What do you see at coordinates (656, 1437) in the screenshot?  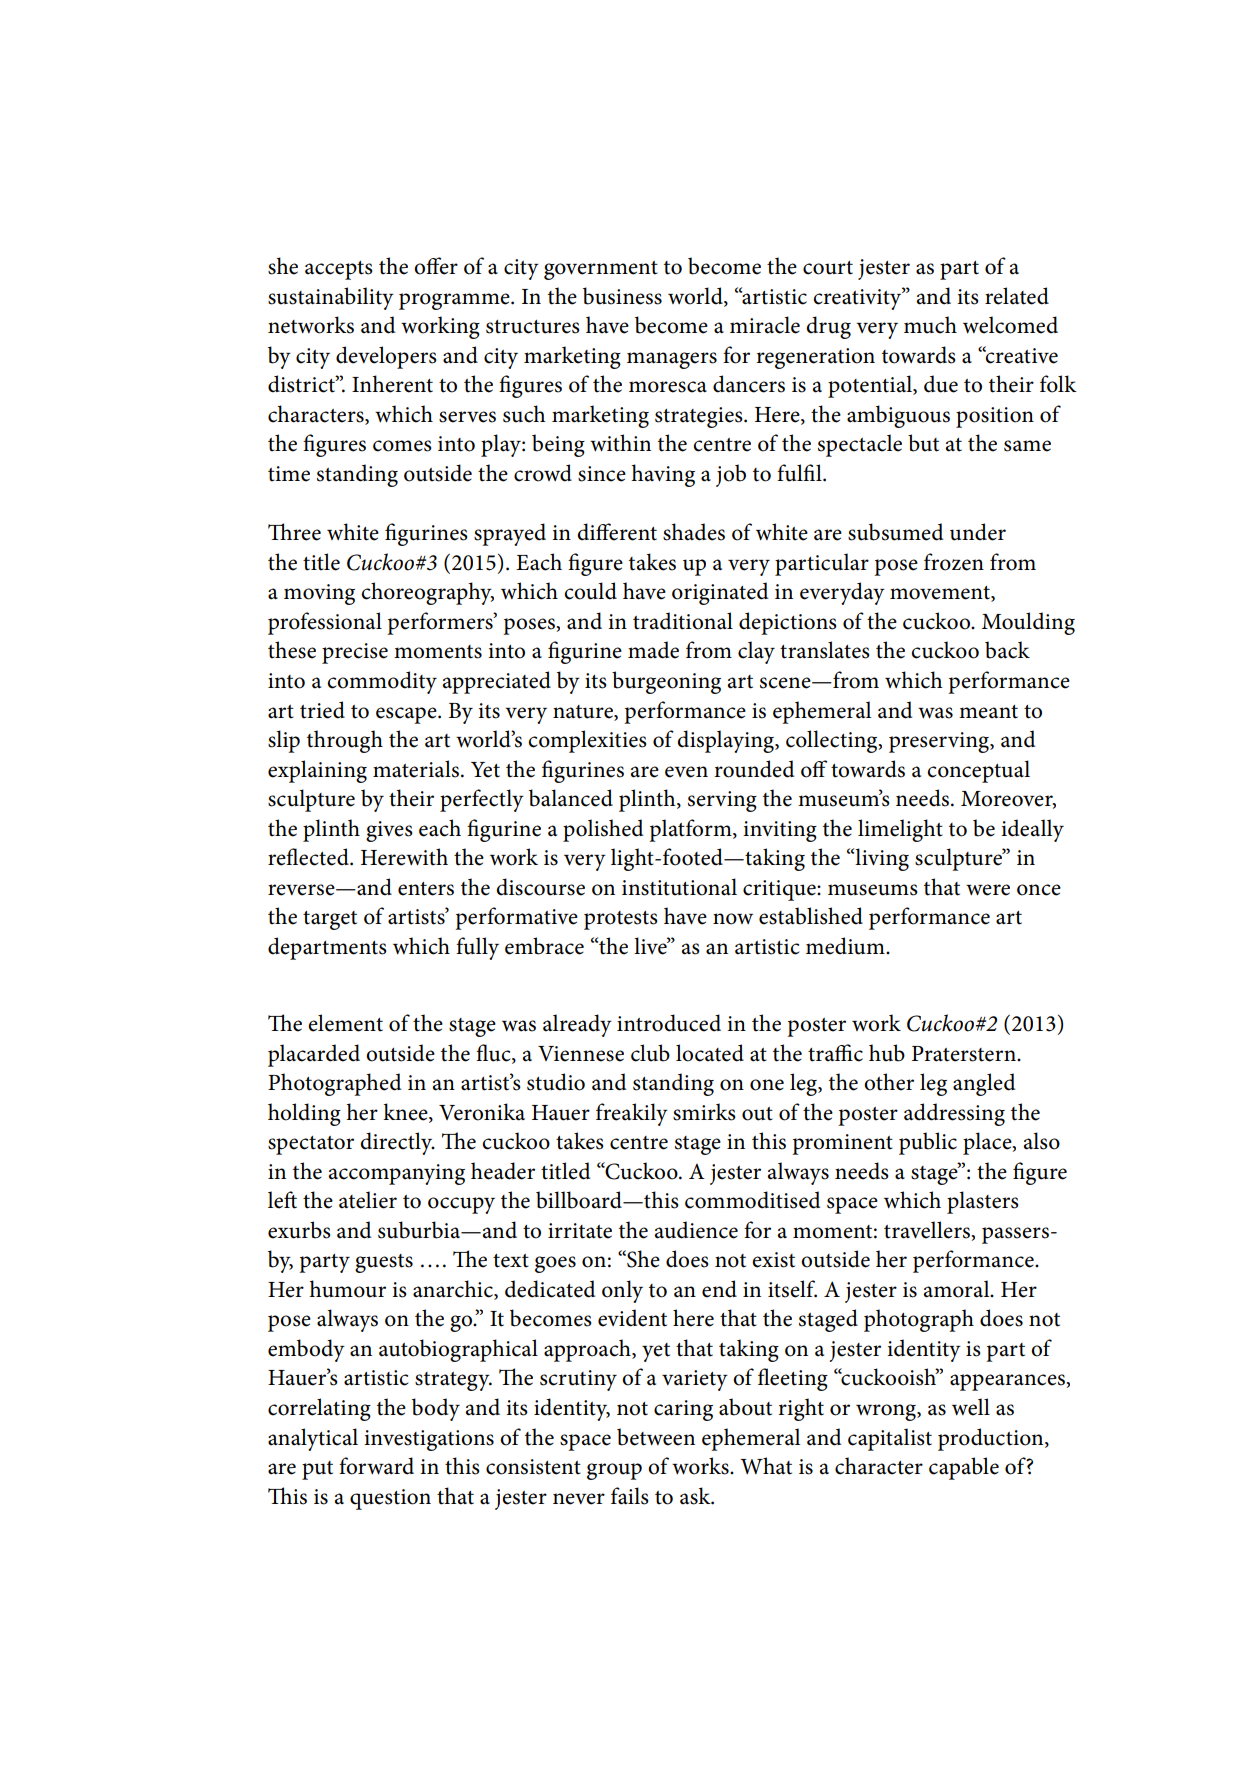 I see `between` at bounding box center [656, 1437].
